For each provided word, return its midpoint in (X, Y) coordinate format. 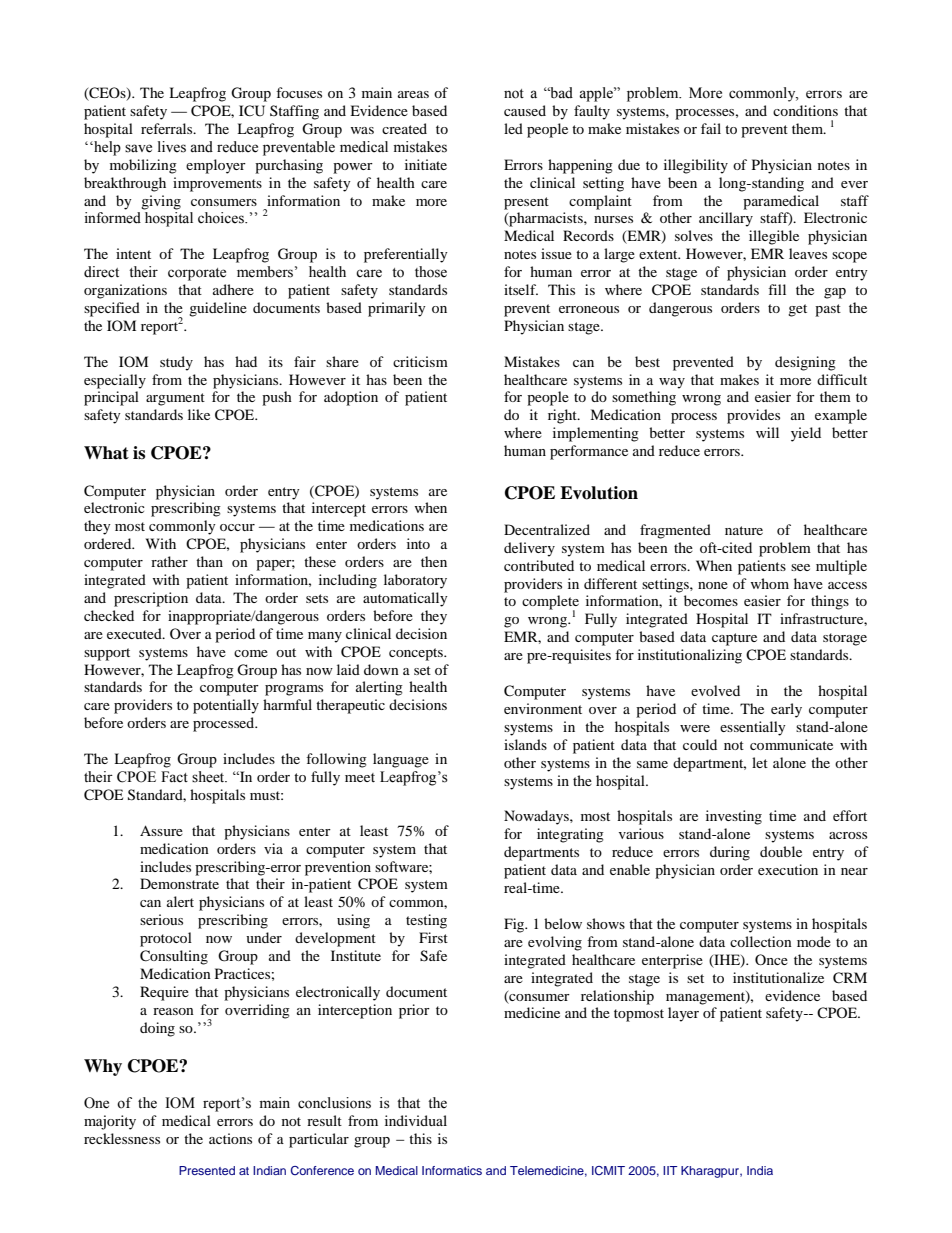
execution (788, 869)
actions (230, 1138)
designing (805, 363)
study (176, 363)
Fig (515, 925)
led (513, 128)
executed (135, 633)
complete (550, 603)
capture (734, 639)
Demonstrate (179, 883)
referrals (168, 128)
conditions (805, 110)
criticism (420, 361)
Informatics (452, 1170)
